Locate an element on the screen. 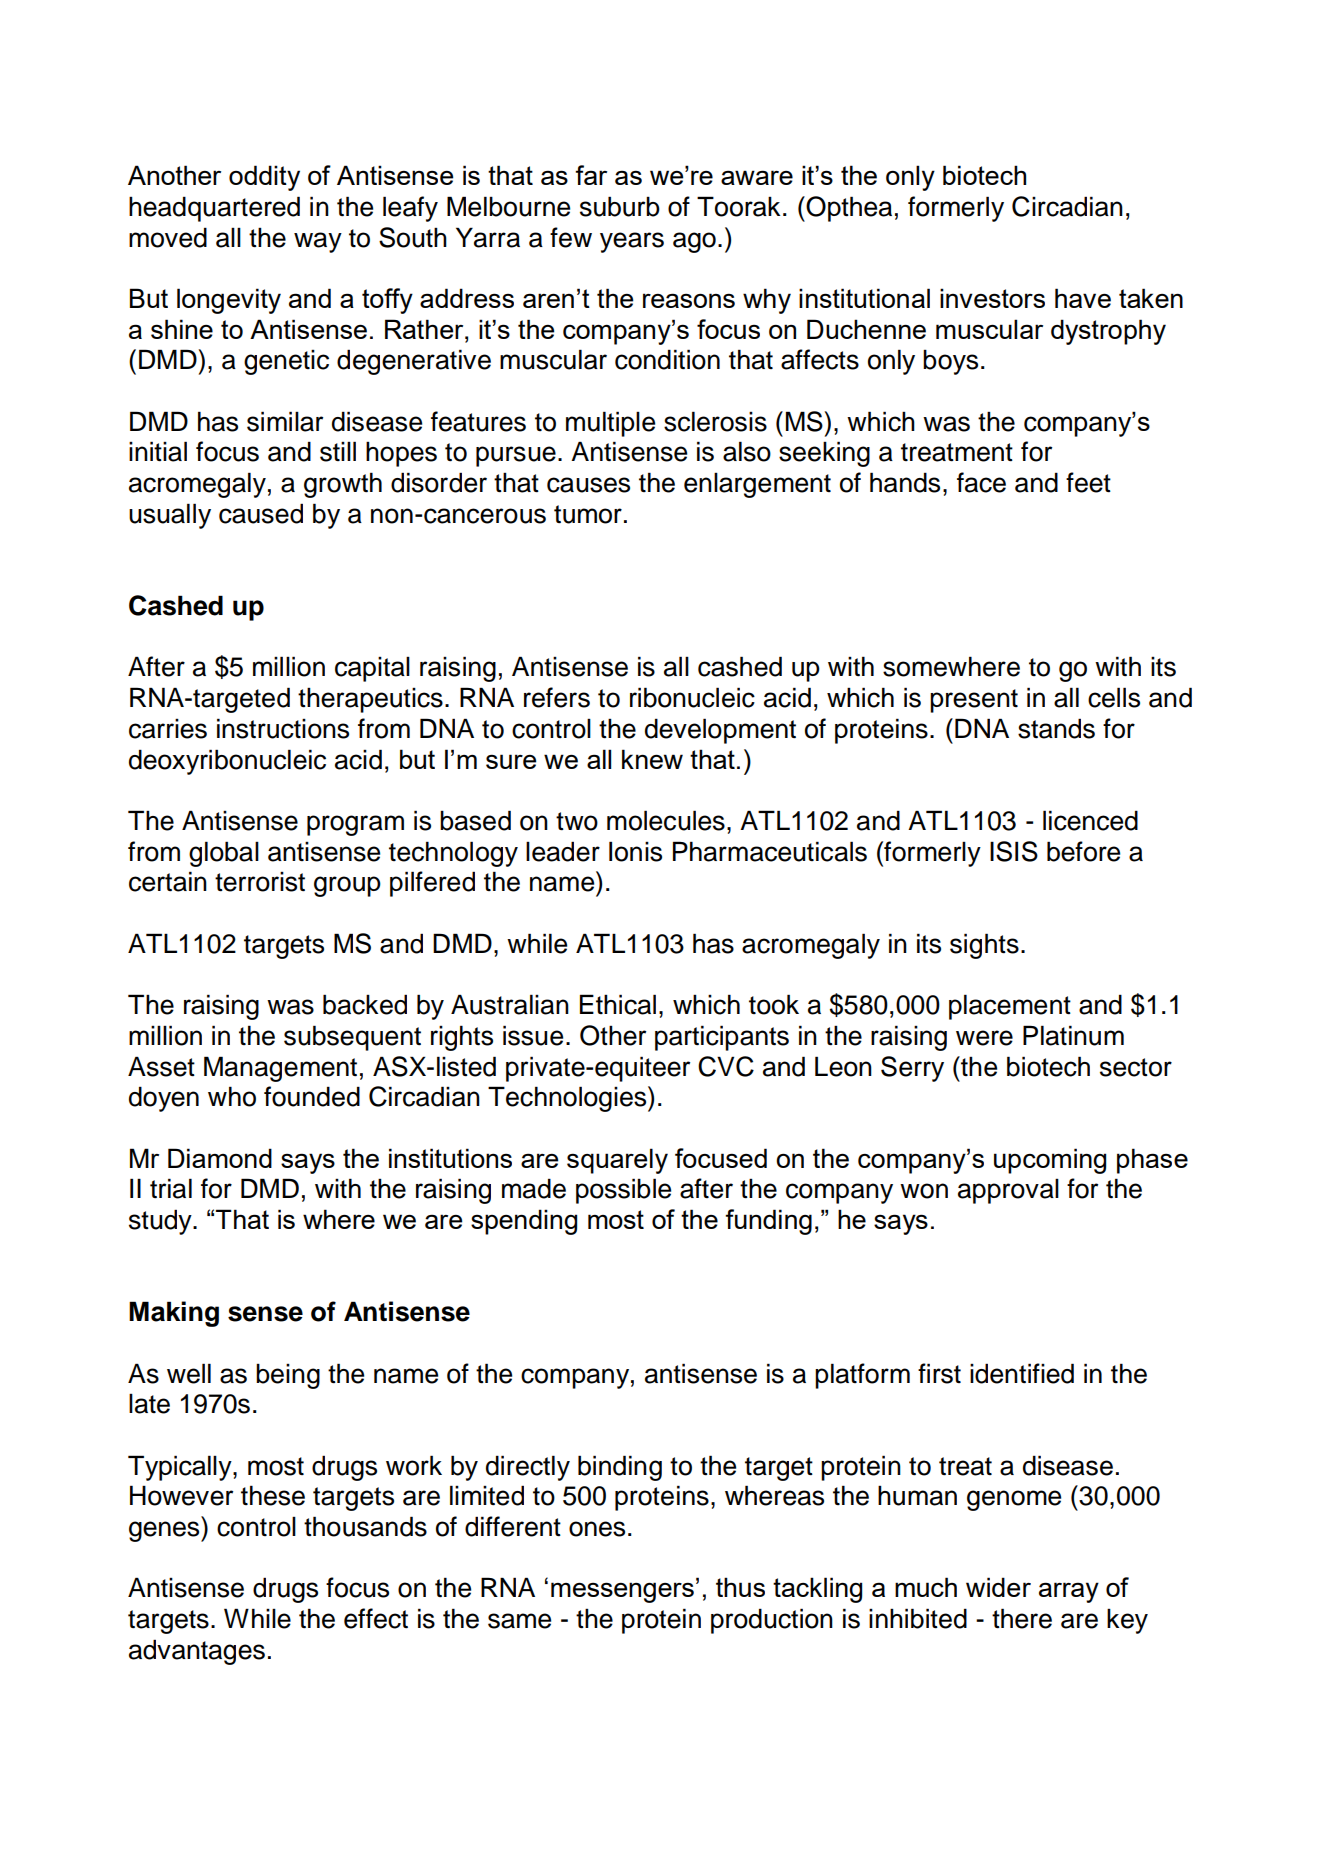  leader is located at coordinates (563, 851).
